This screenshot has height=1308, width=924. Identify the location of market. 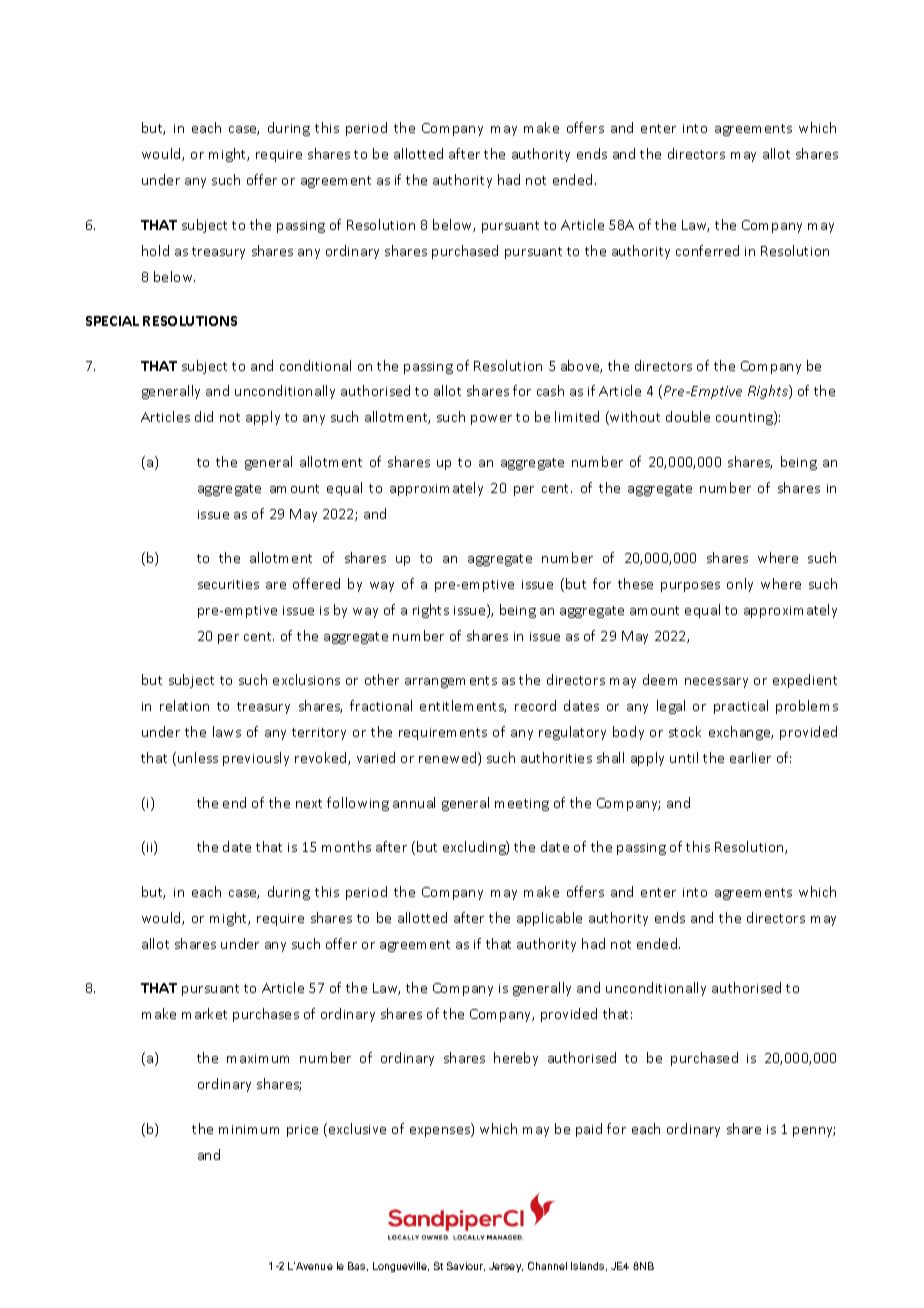
(204, 1013).
